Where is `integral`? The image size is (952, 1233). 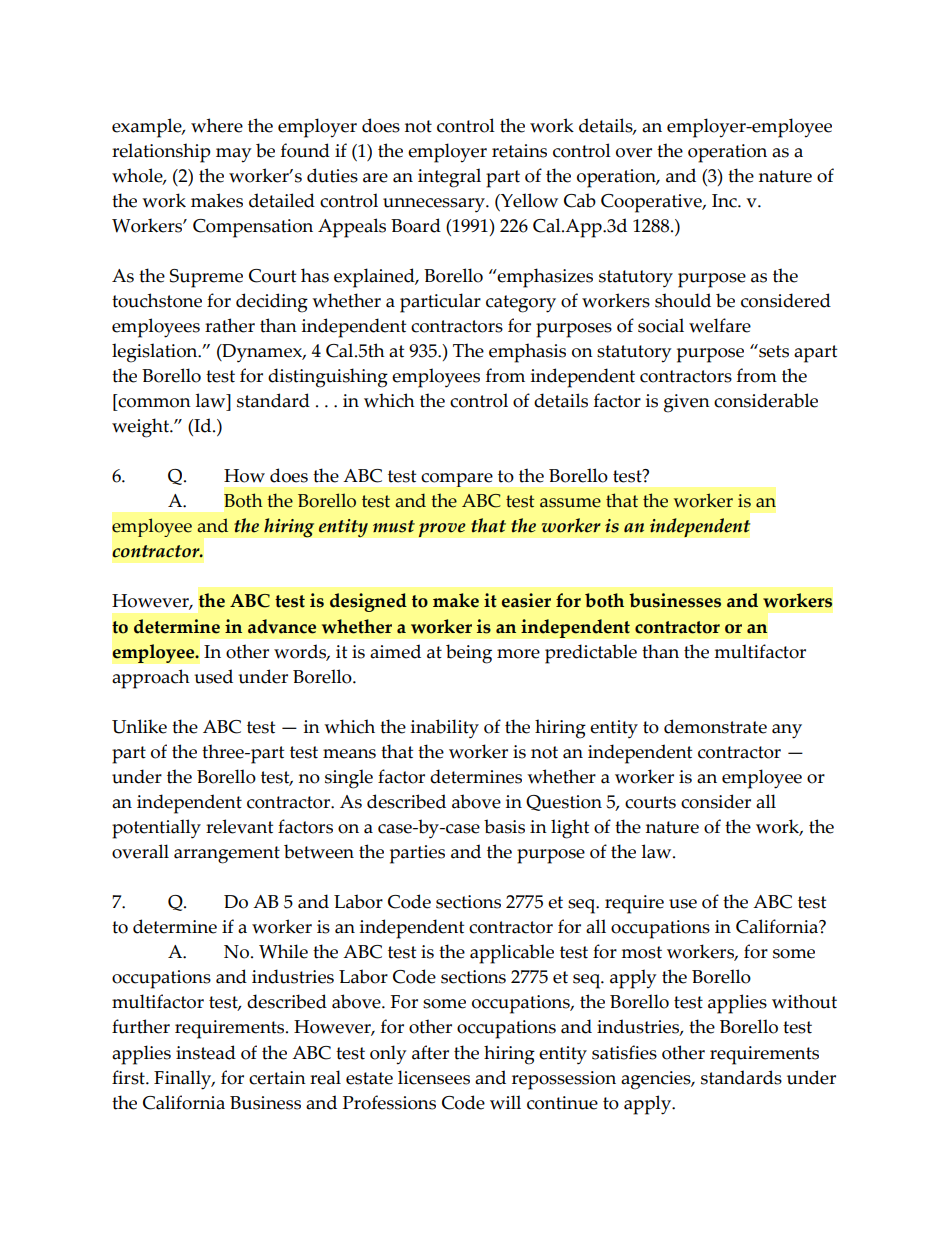
integral is located at coordinates (449, 178).
